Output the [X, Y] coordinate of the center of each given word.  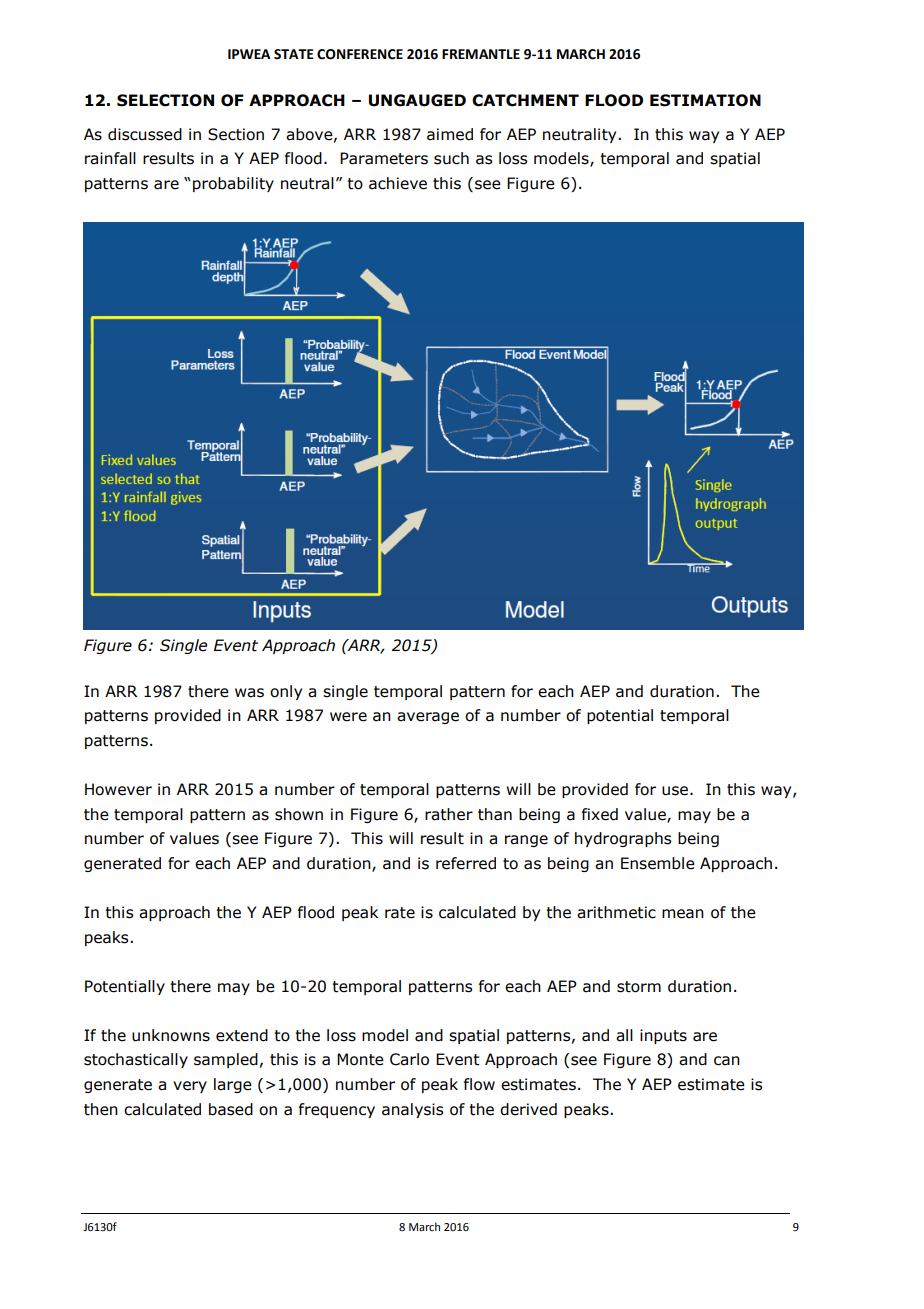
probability [233, 184]
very [190, 1087]
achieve [398, 183]
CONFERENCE [360, 54]
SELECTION [165, 100]
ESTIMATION [705, 100]
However [118, 789]
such [451, 158]
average [428, 718]
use [676, 791]
